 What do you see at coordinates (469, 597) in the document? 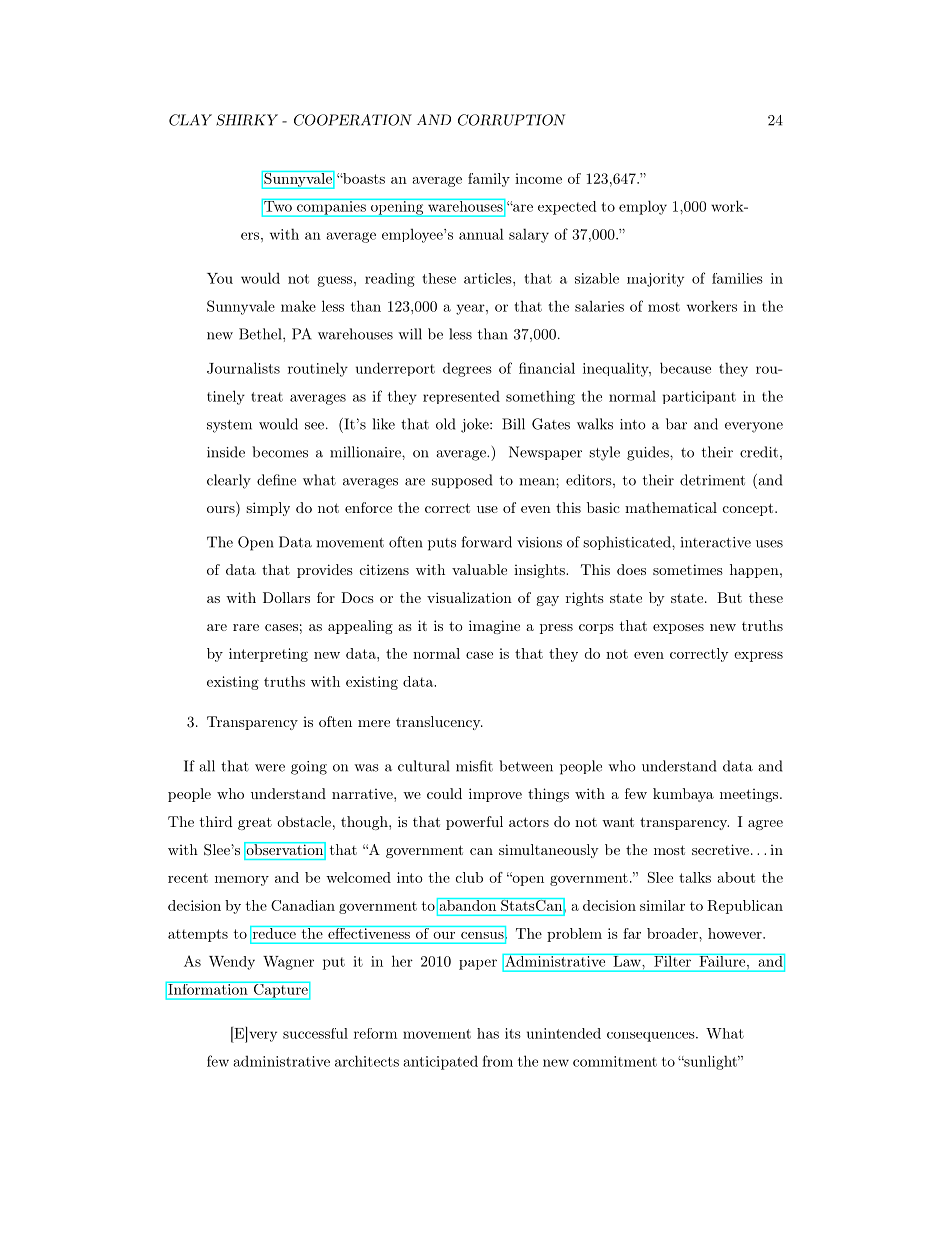
I see `visualization` at bounding box center [469, 597].
